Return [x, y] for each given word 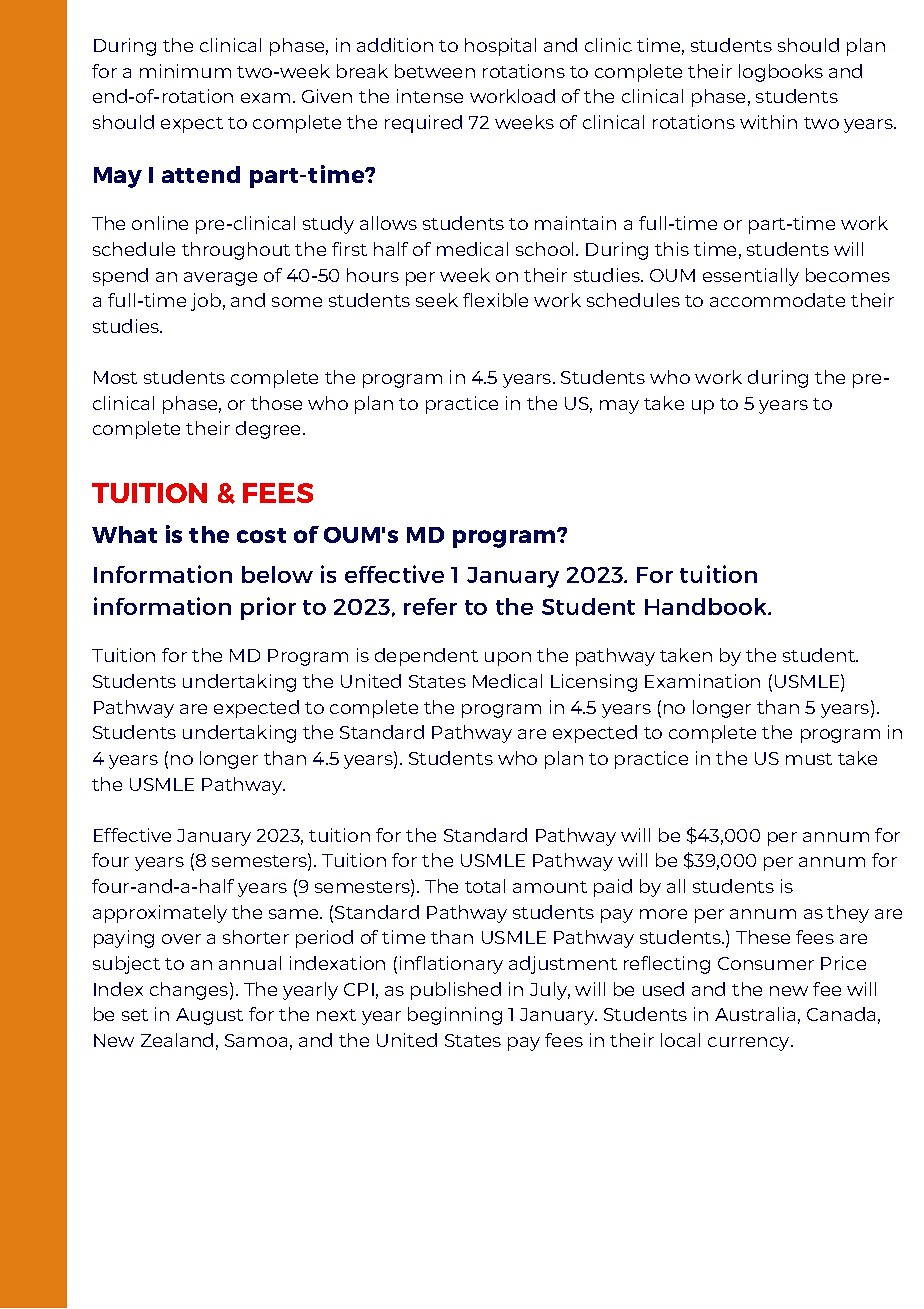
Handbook [707, 606]
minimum [185, 71]
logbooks [781, 73]
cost [261, 535]
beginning [455, 1016]
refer [430, 606]
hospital [500, 47]
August [209, 1016]
